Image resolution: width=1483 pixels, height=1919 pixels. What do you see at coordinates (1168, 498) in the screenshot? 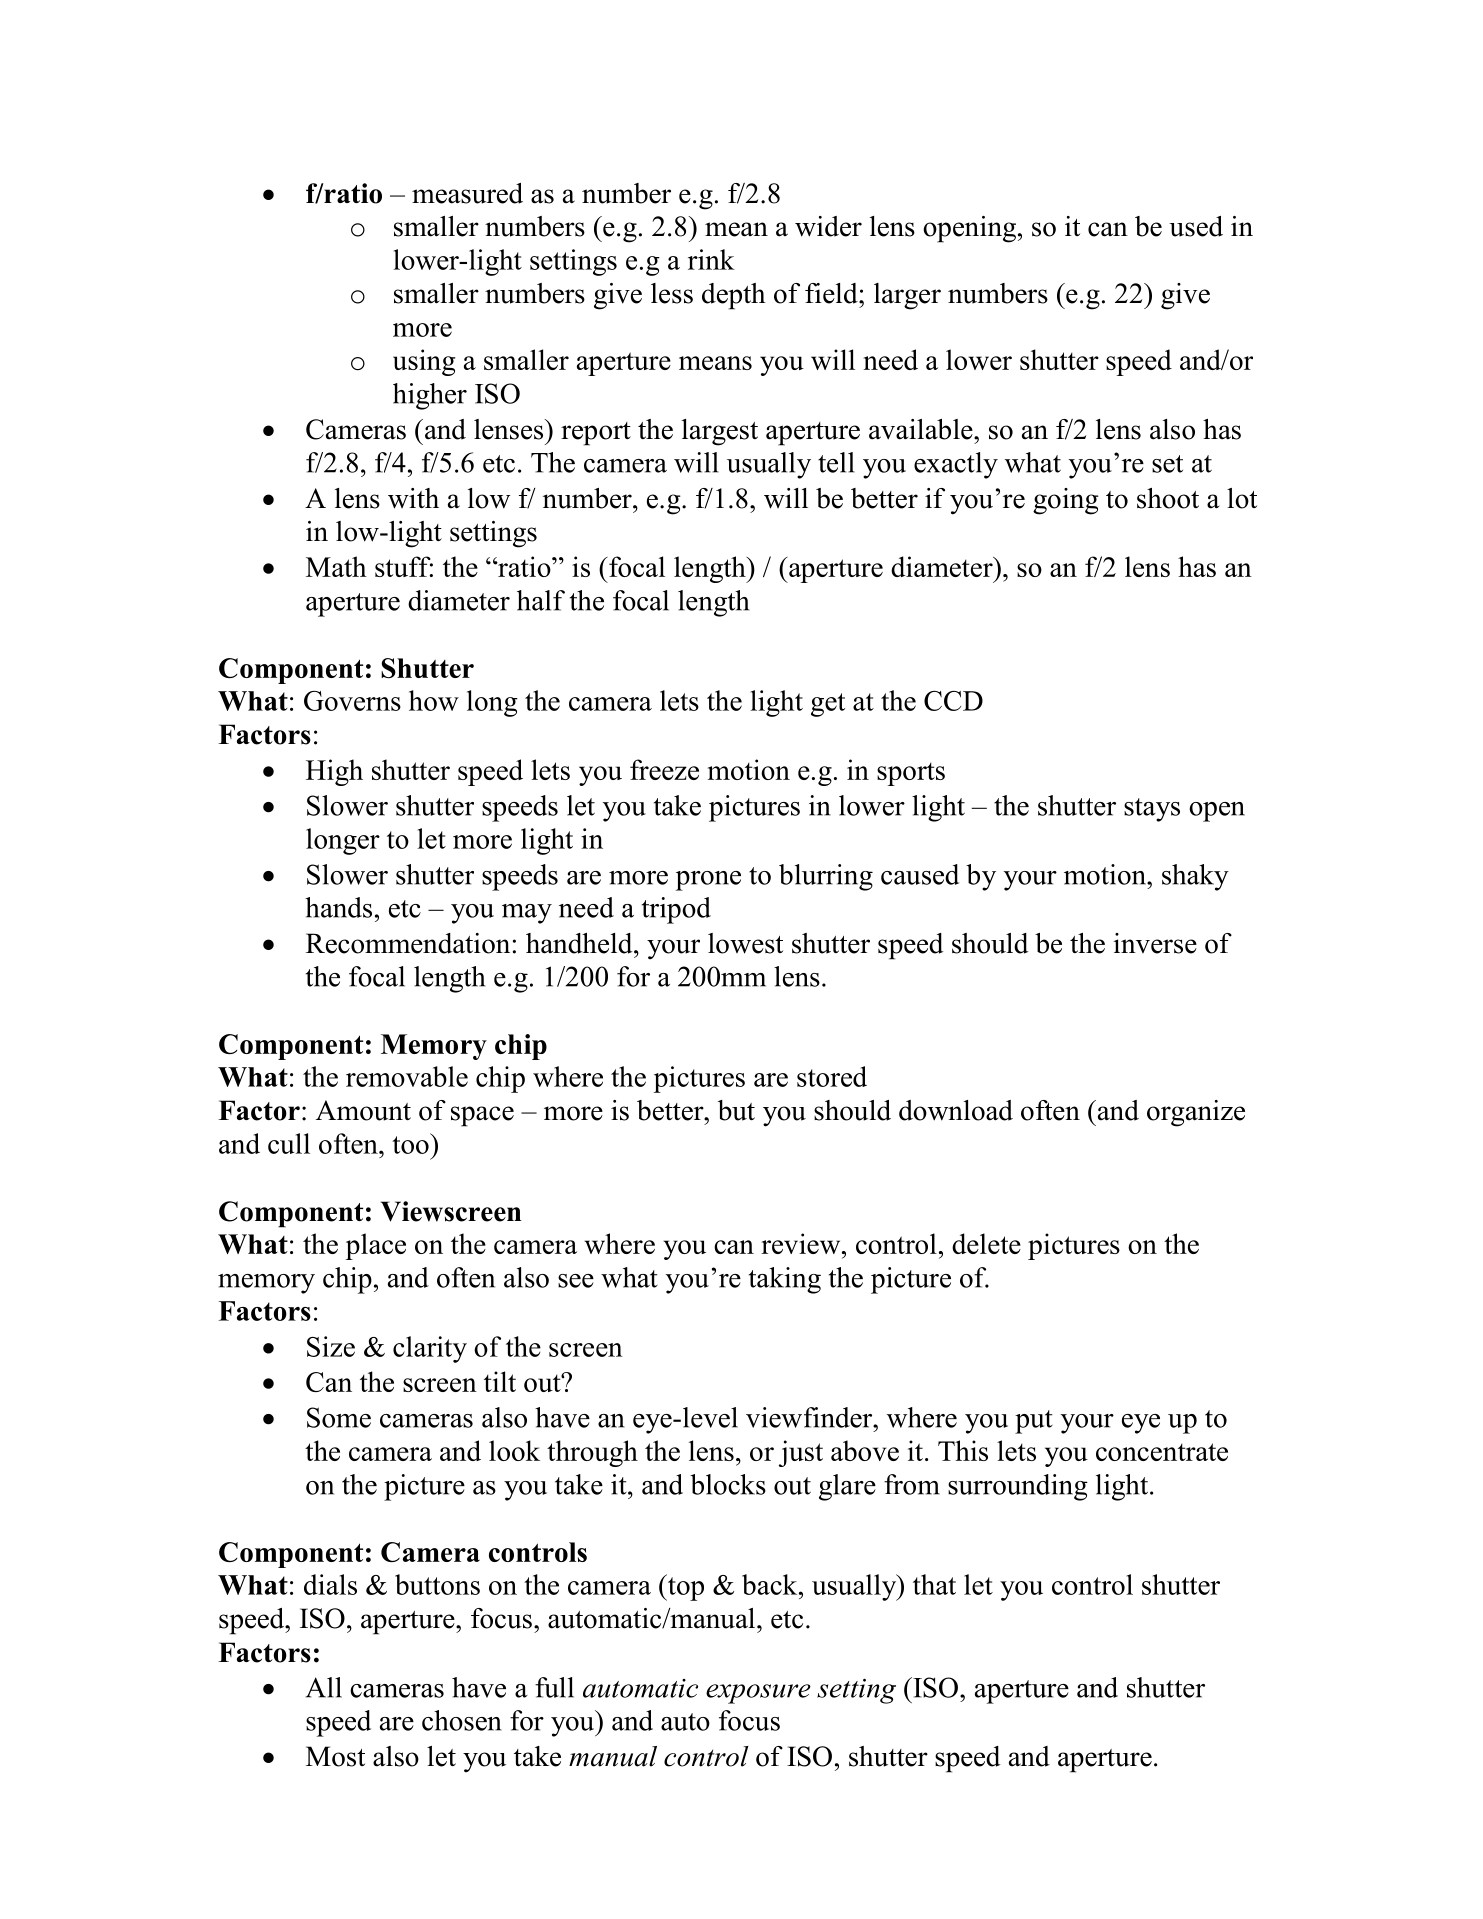
I see `shoot` at bounding box center [1168, 498].
